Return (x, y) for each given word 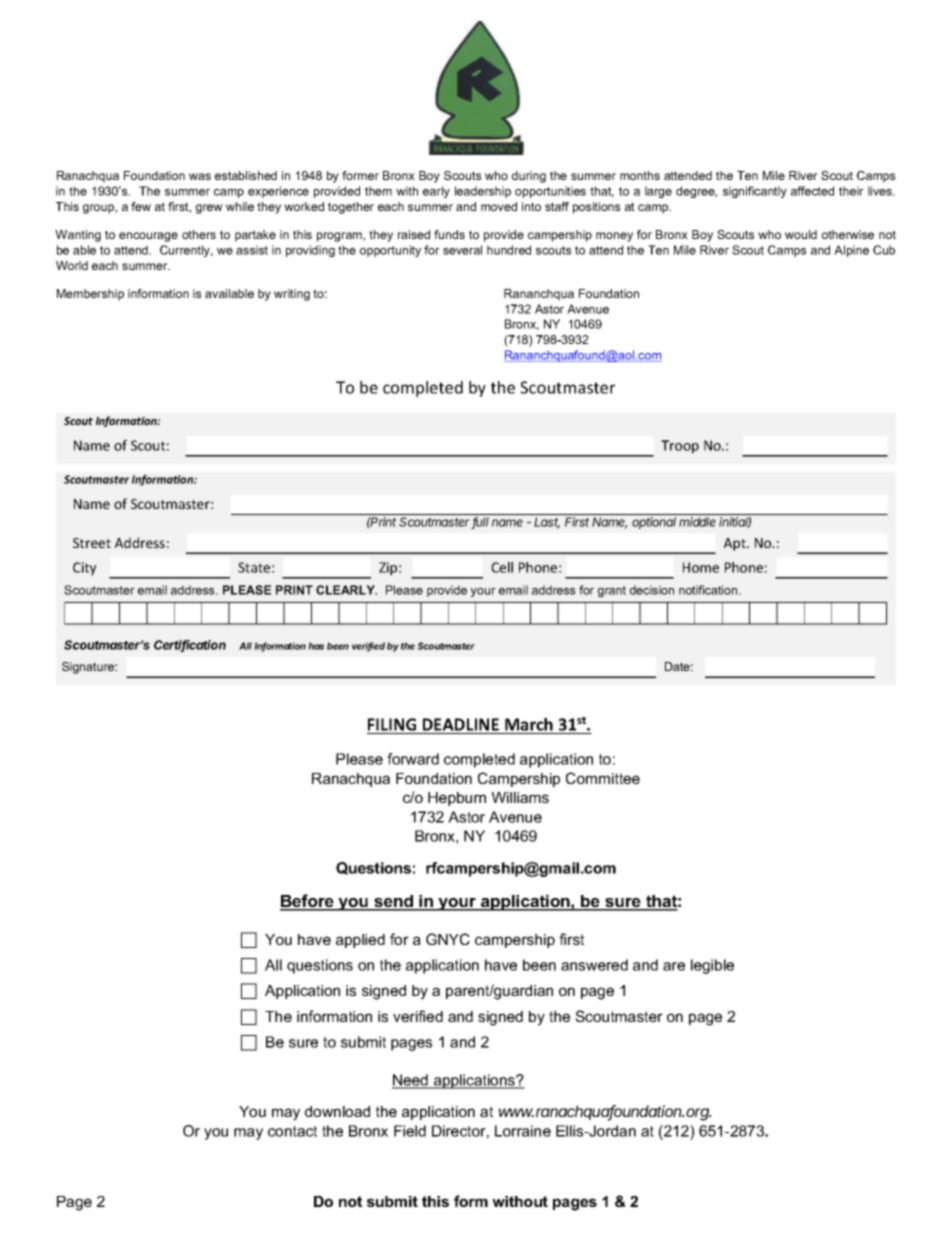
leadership (483, 192)
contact (292, 1131)
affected (812, 191)
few (141, 206)
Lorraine (523, 1131)
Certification (190, 646)
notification (709, 590)
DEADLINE (461, 724)
